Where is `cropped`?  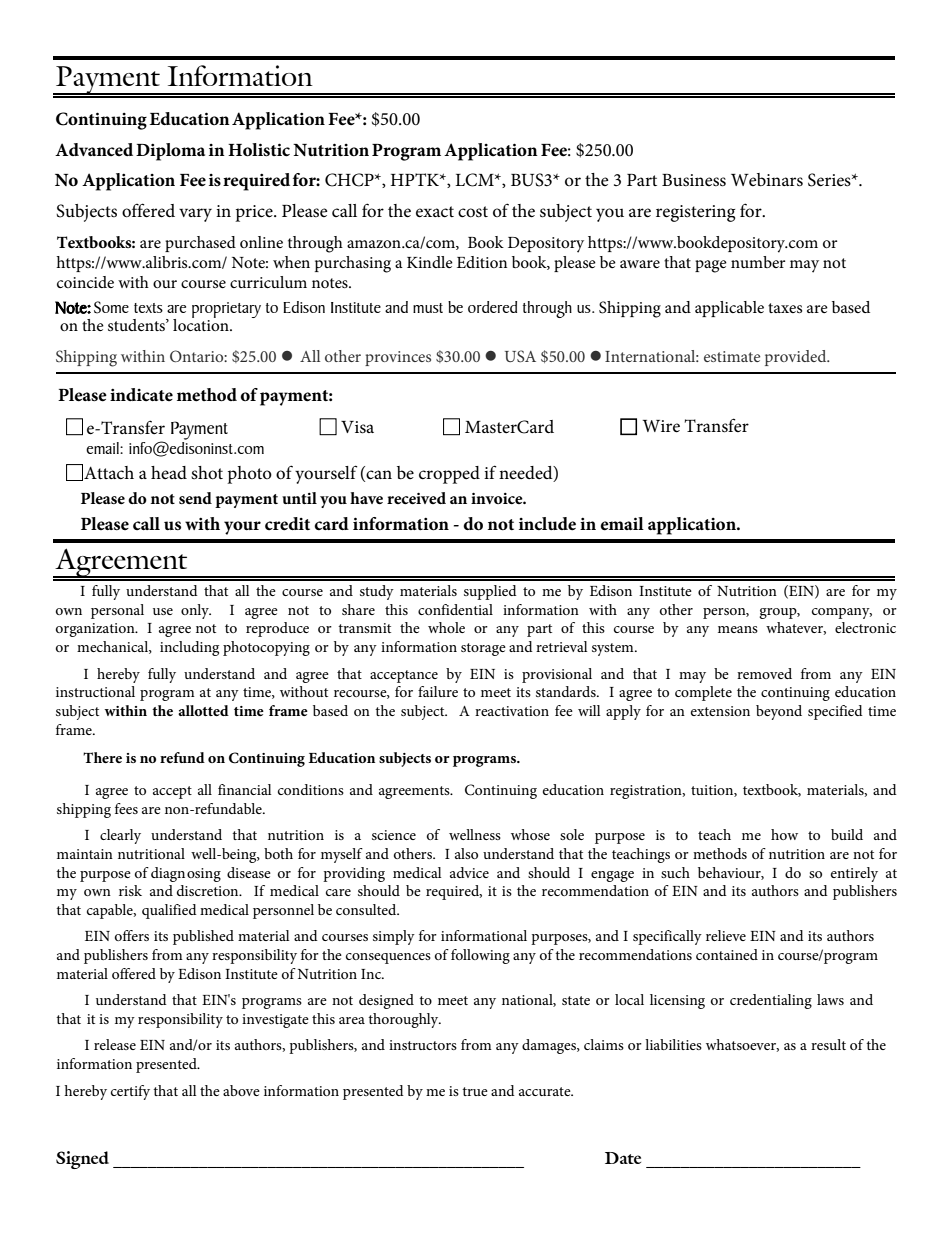
cropped is located at coordinates (449, 475).
